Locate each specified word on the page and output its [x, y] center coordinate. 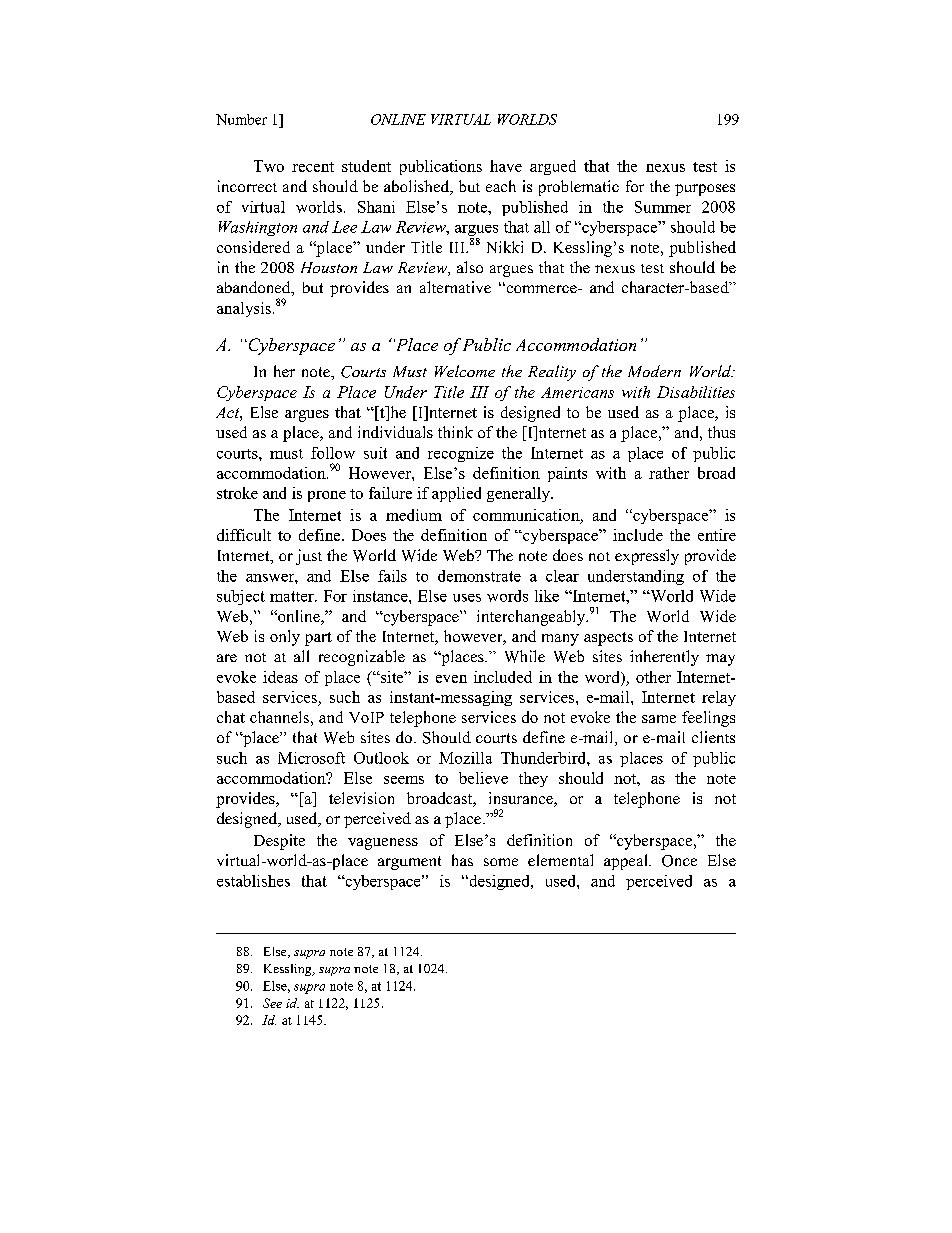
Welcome [465, 371]
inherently [664, 658]
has [462, 860]
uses [467, 598]
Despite [279, 842]
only [285, 638]
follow [333, 453]
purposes [705, 190]
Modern [654, 371]
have [506, 166]
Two [269, 166]
